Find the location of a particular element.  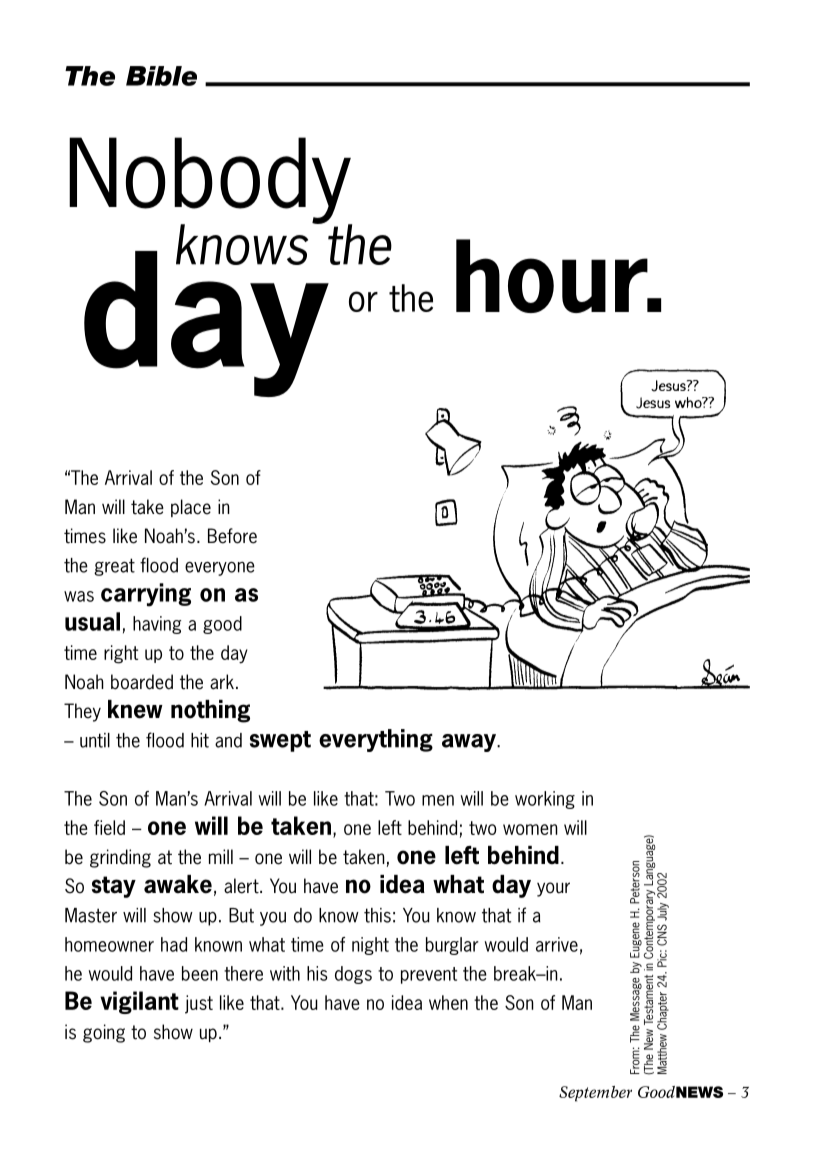

ark is located at coordinates (222, 682).
